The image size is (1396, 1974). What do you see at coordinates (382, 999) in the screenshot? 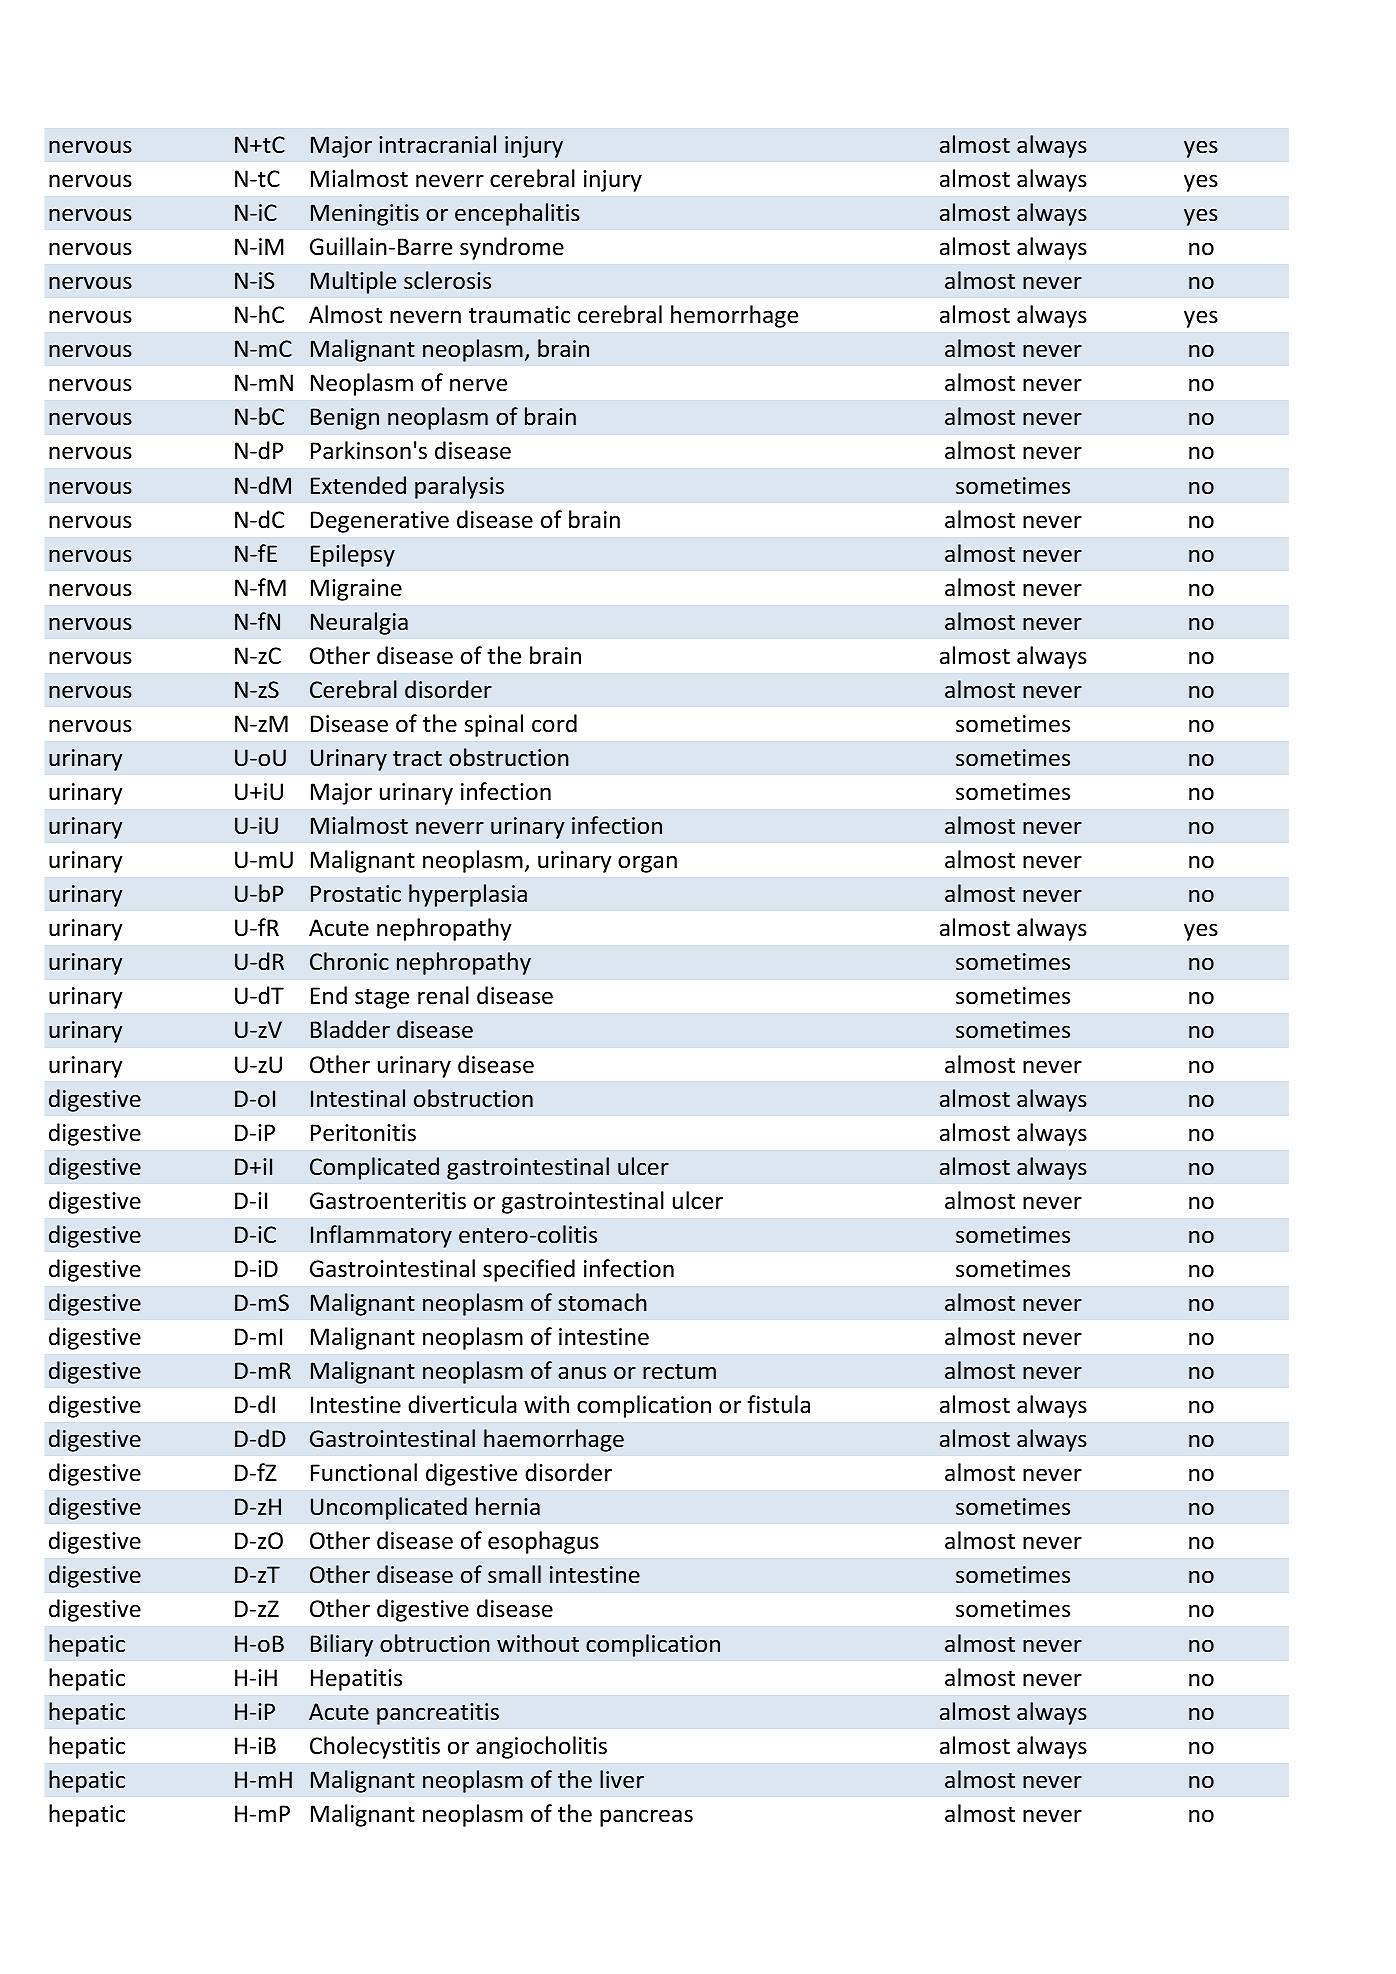
I see `stage` at bounding box center [382, 999].
